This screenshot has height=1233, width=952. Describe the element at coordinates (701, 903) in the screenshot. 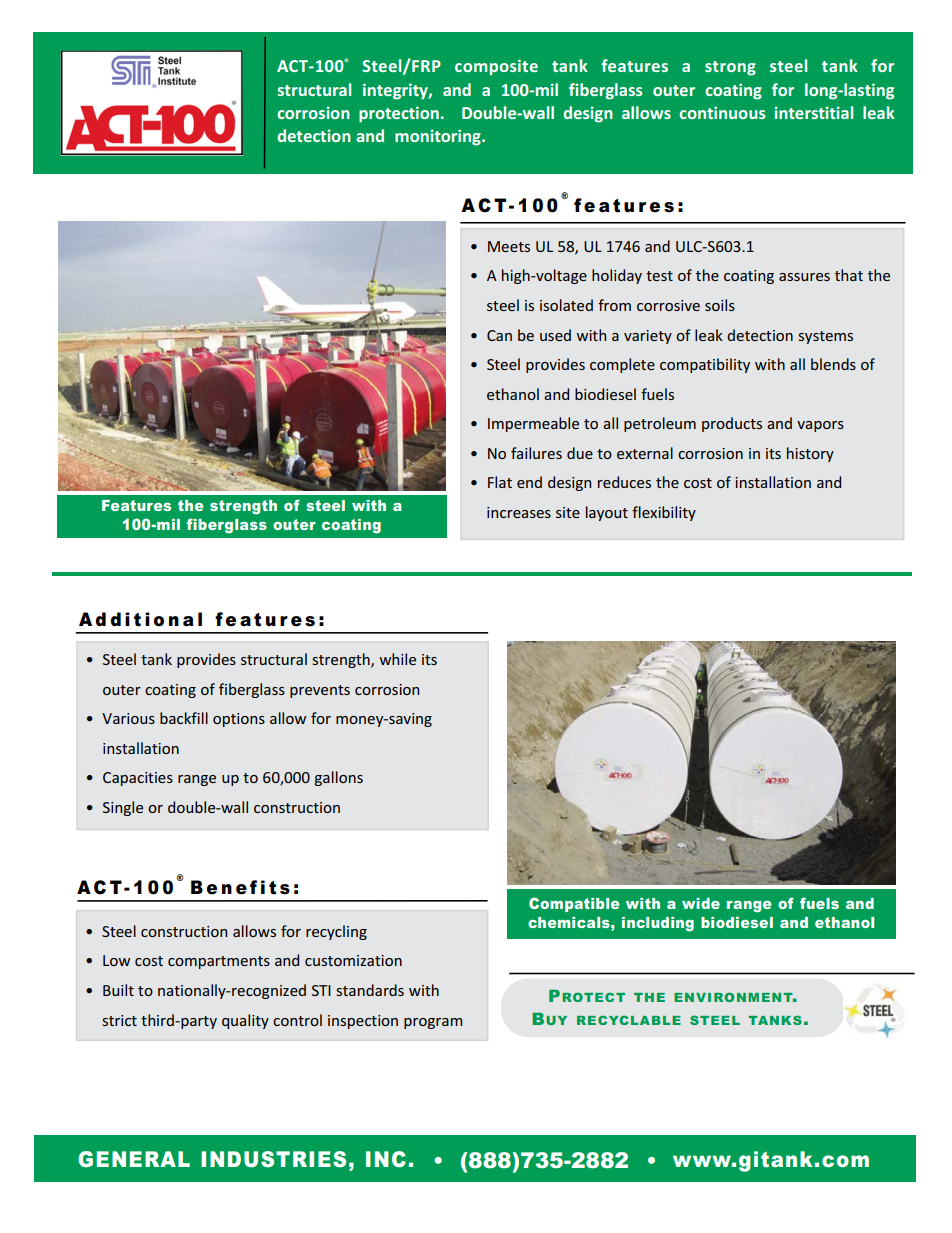

I see `wide` at that location.
